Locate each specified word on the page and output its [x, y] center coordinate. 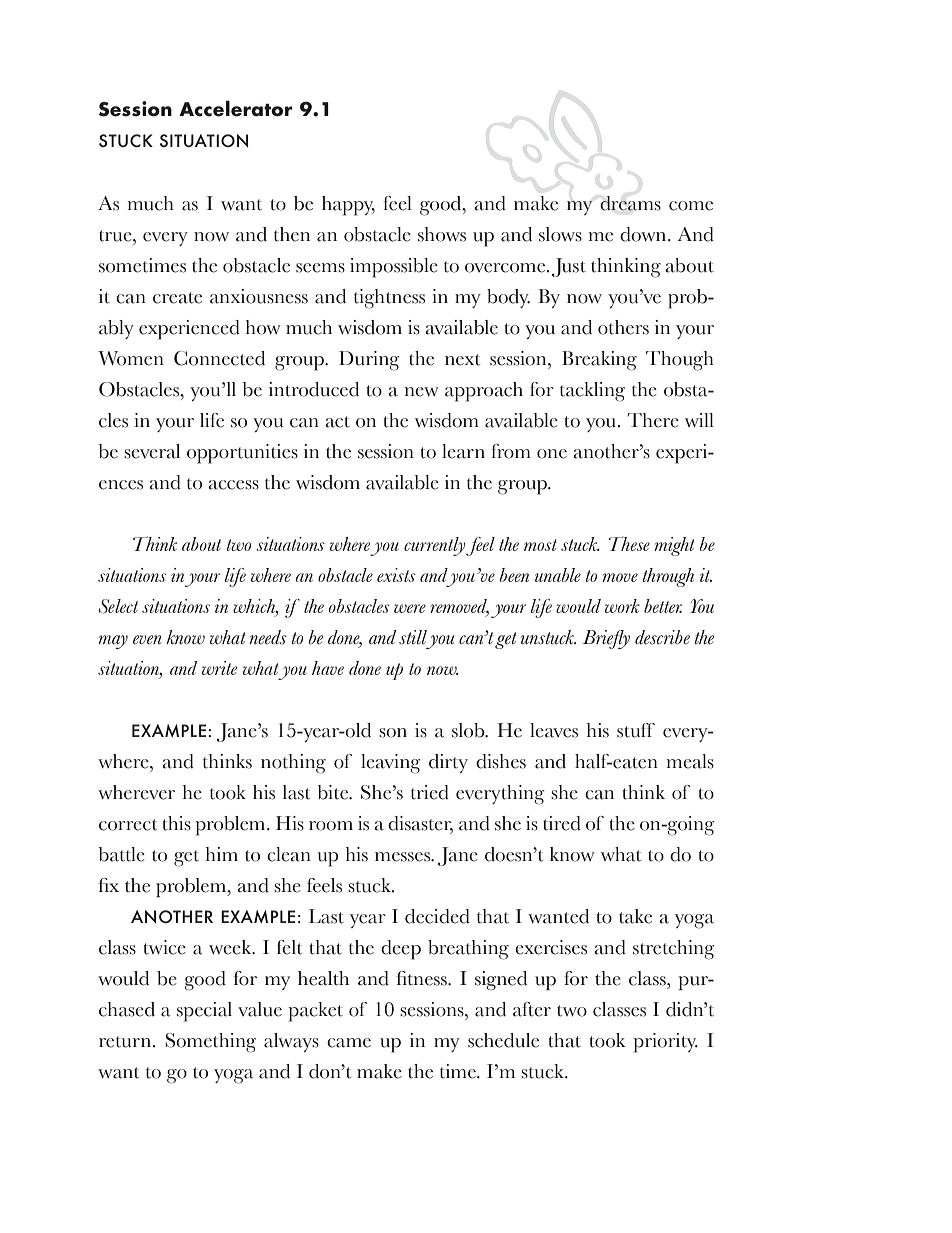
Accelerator [236, 109]
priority [665, 1043]
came [349, 1043]
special [204, 1012]
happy [348, 206]
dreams [630, 203]
